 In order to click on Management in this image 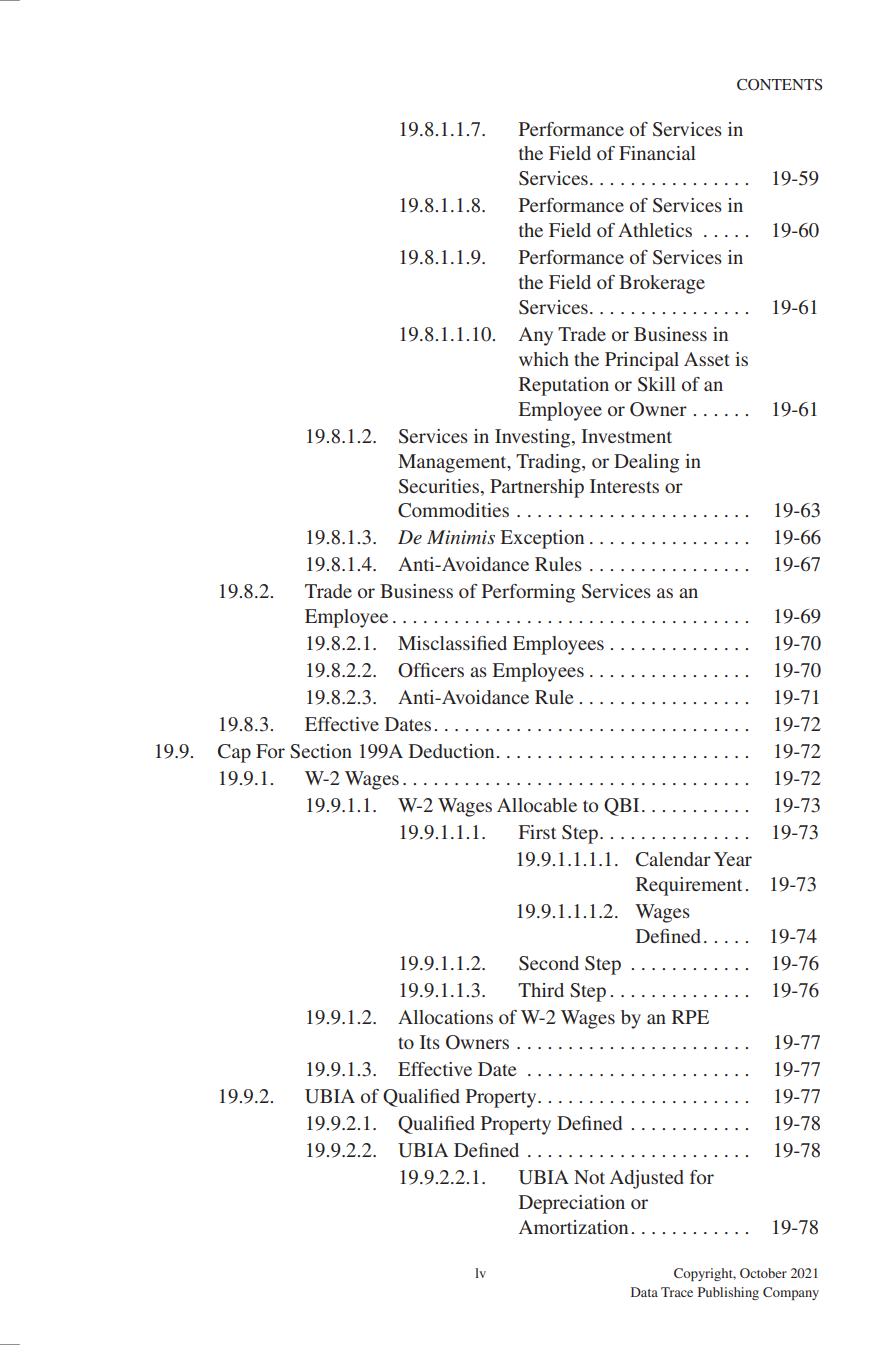, I will do `click(453, 463)`.
